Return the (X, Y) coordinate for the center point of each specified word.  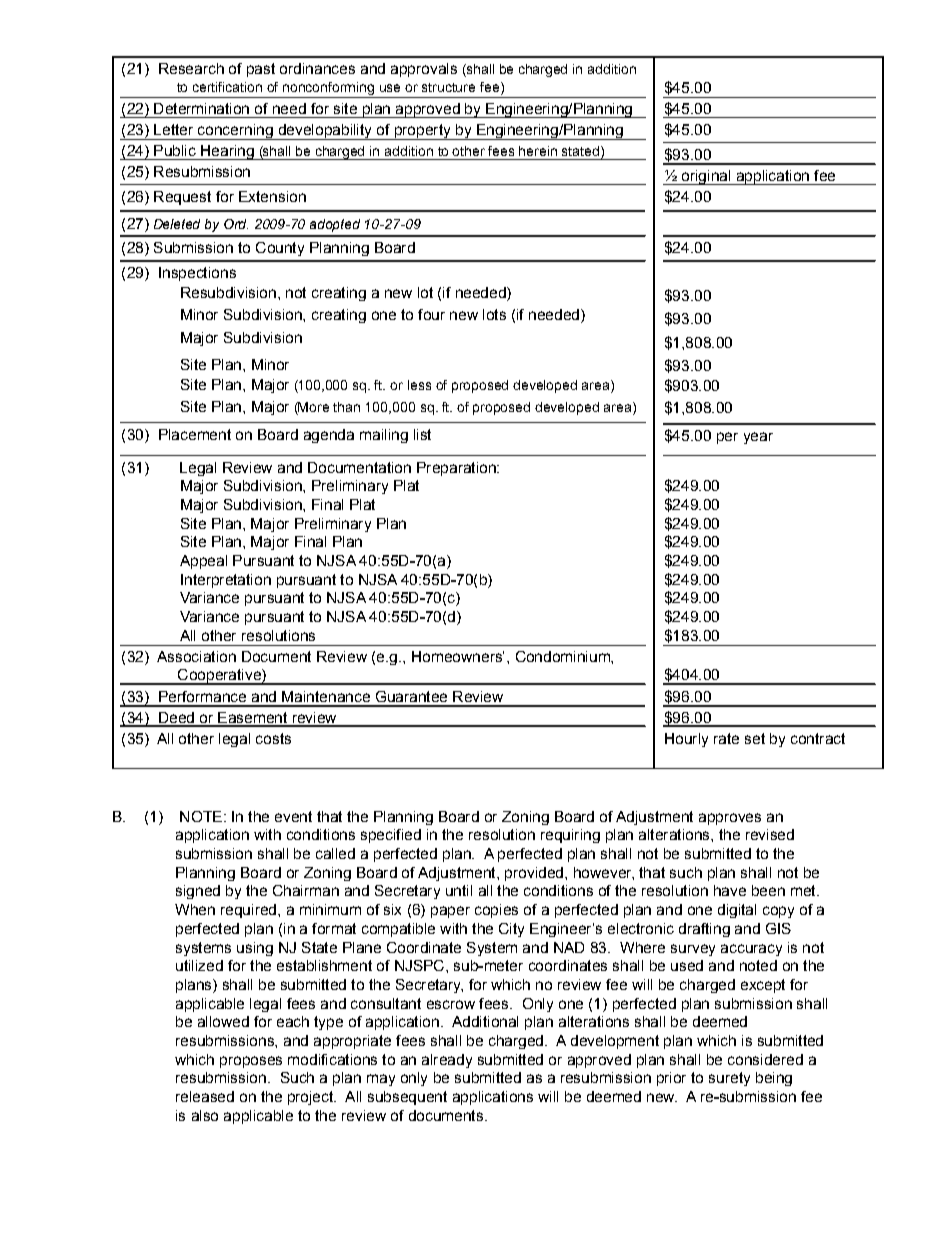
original (706, 177)
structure (448, 87)
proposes (251, 1062)
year (758, 438)
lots (494, 314)
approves (730, 819)
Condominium (564, 656)
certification (227, 87)
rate (726, 738)
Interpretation (226, 581)
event (293, 816)
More (313, 408)
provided (534, 874)
